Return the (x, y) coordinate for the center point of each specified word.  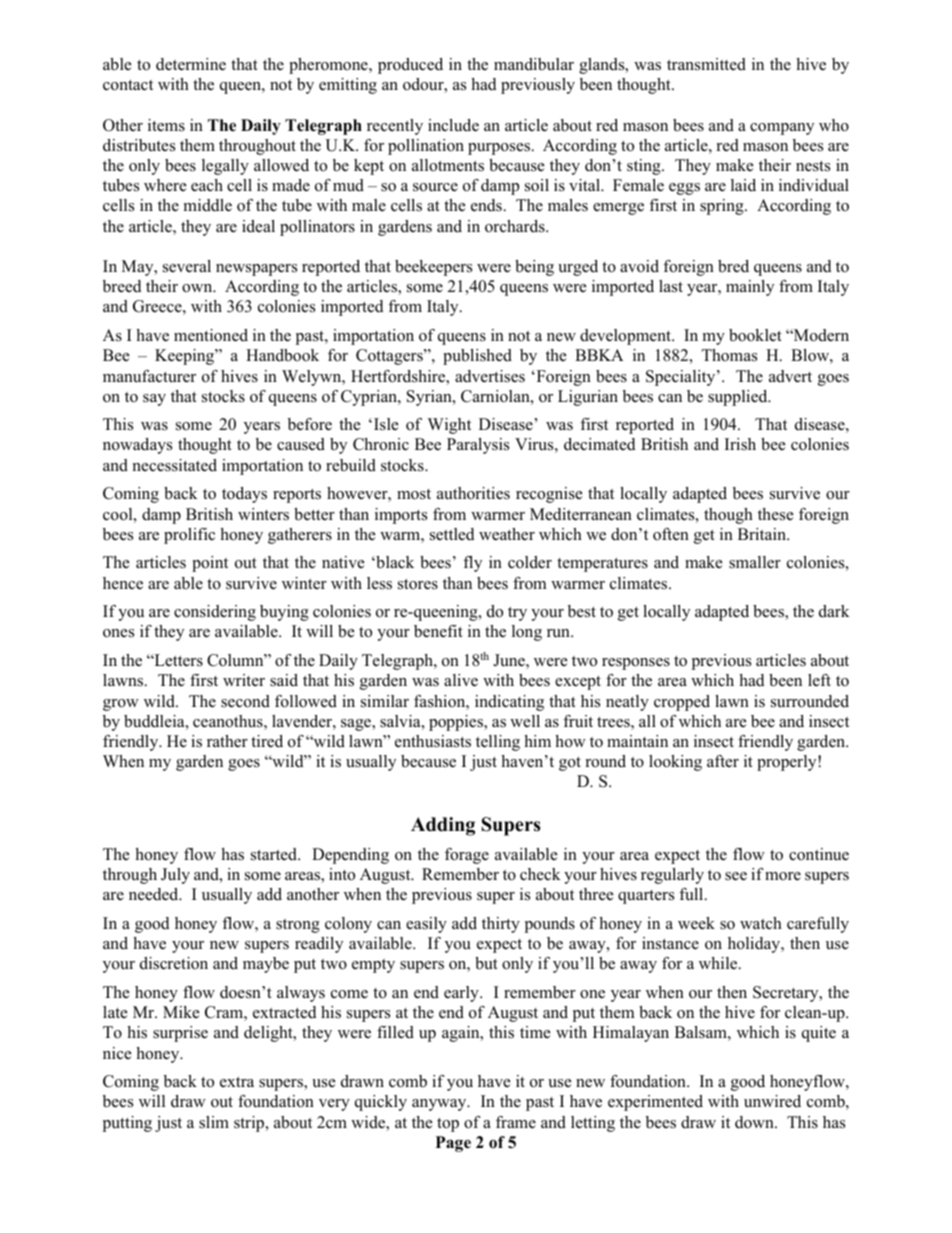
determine (191, 64)
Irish (740, 444)
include (453, 125)
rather (227, 741)
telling (498, 743)
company (782, 129)
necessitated (175, 465)
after (723, 761)
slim (214, 1122)
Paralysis (478, 446)
